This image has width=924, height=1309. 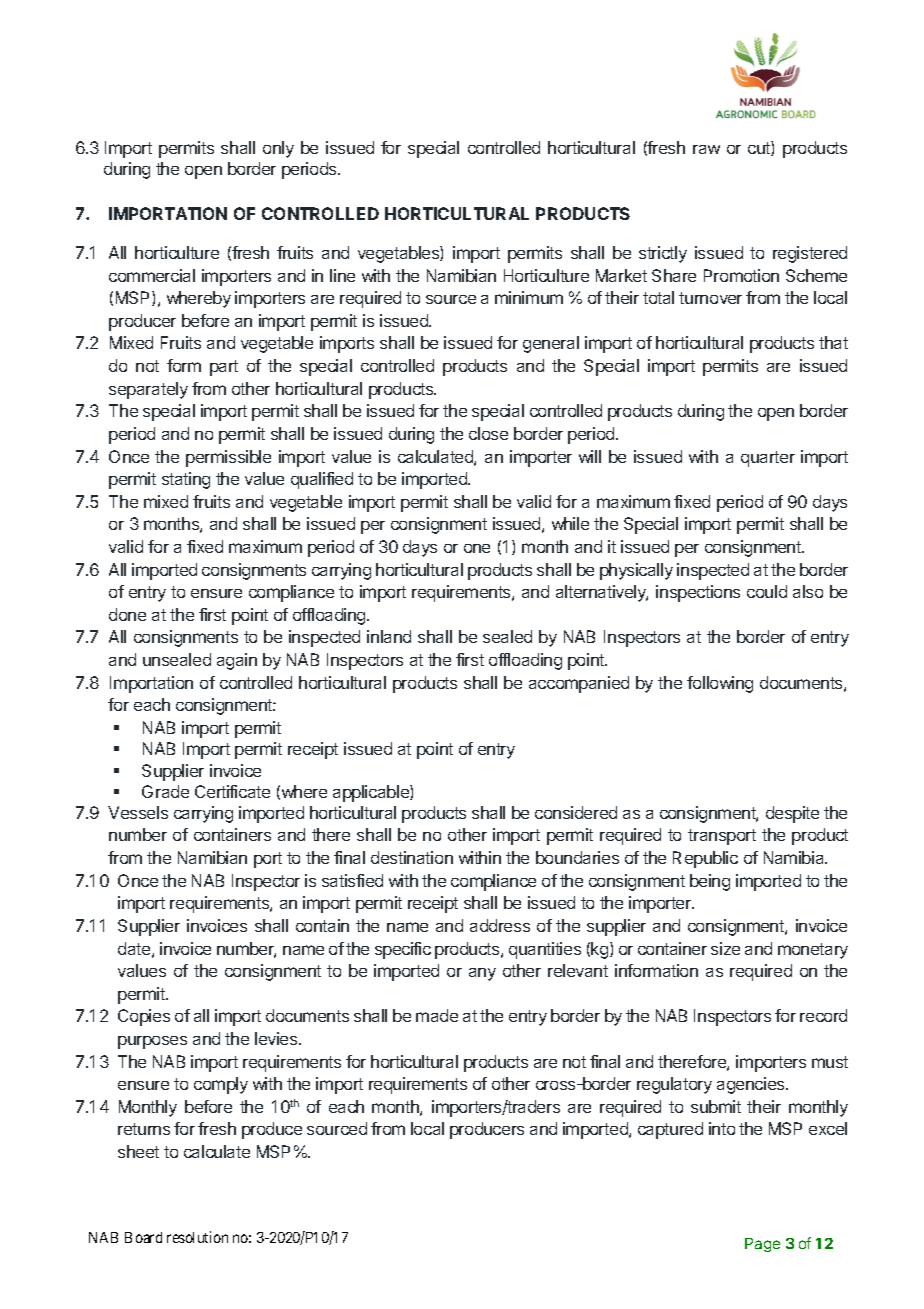 I want to click on captured, so click(x=670, y=1130).
